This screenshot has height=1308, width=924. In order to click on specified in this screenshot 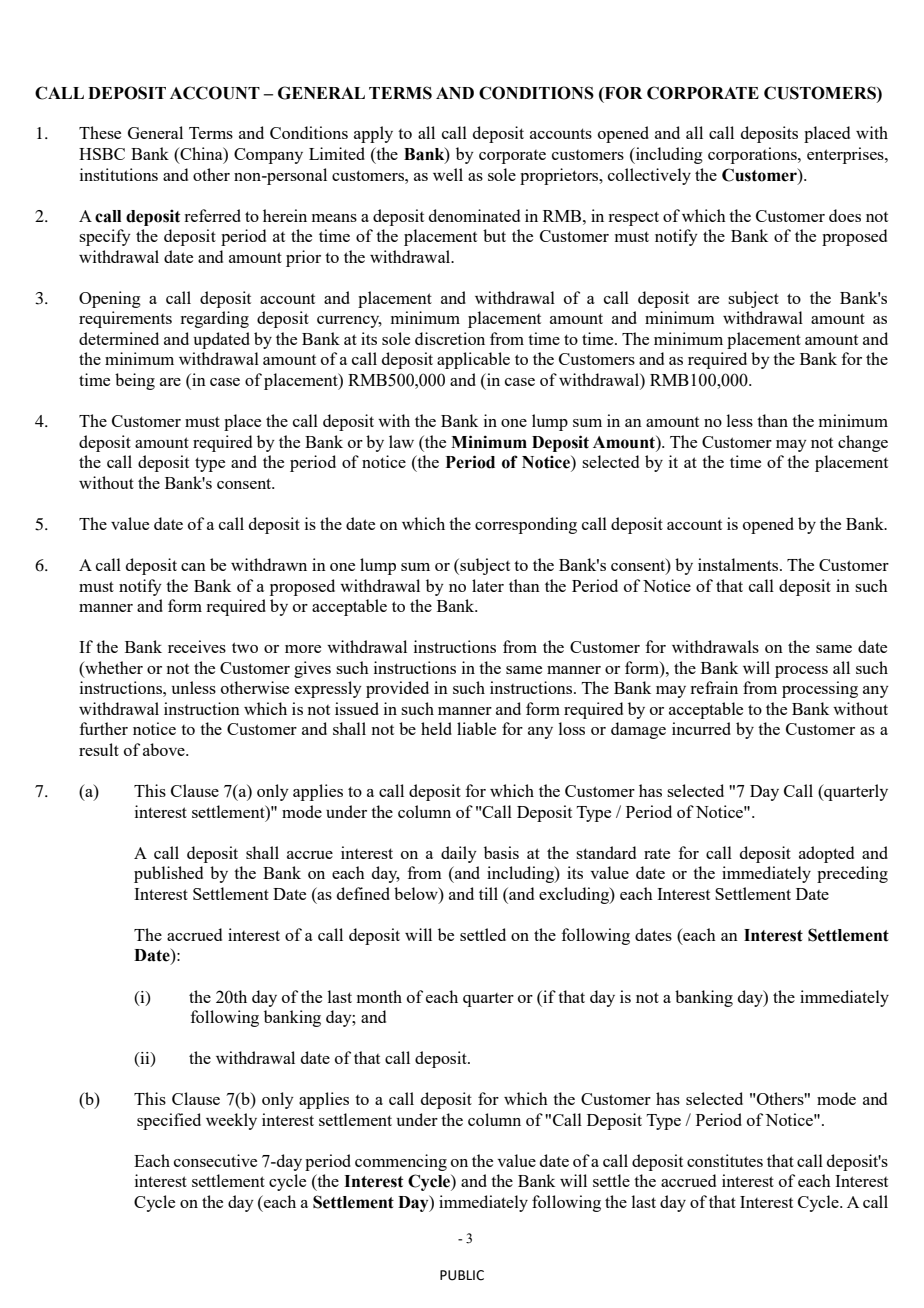, I will do `click(169, 1121)`.
